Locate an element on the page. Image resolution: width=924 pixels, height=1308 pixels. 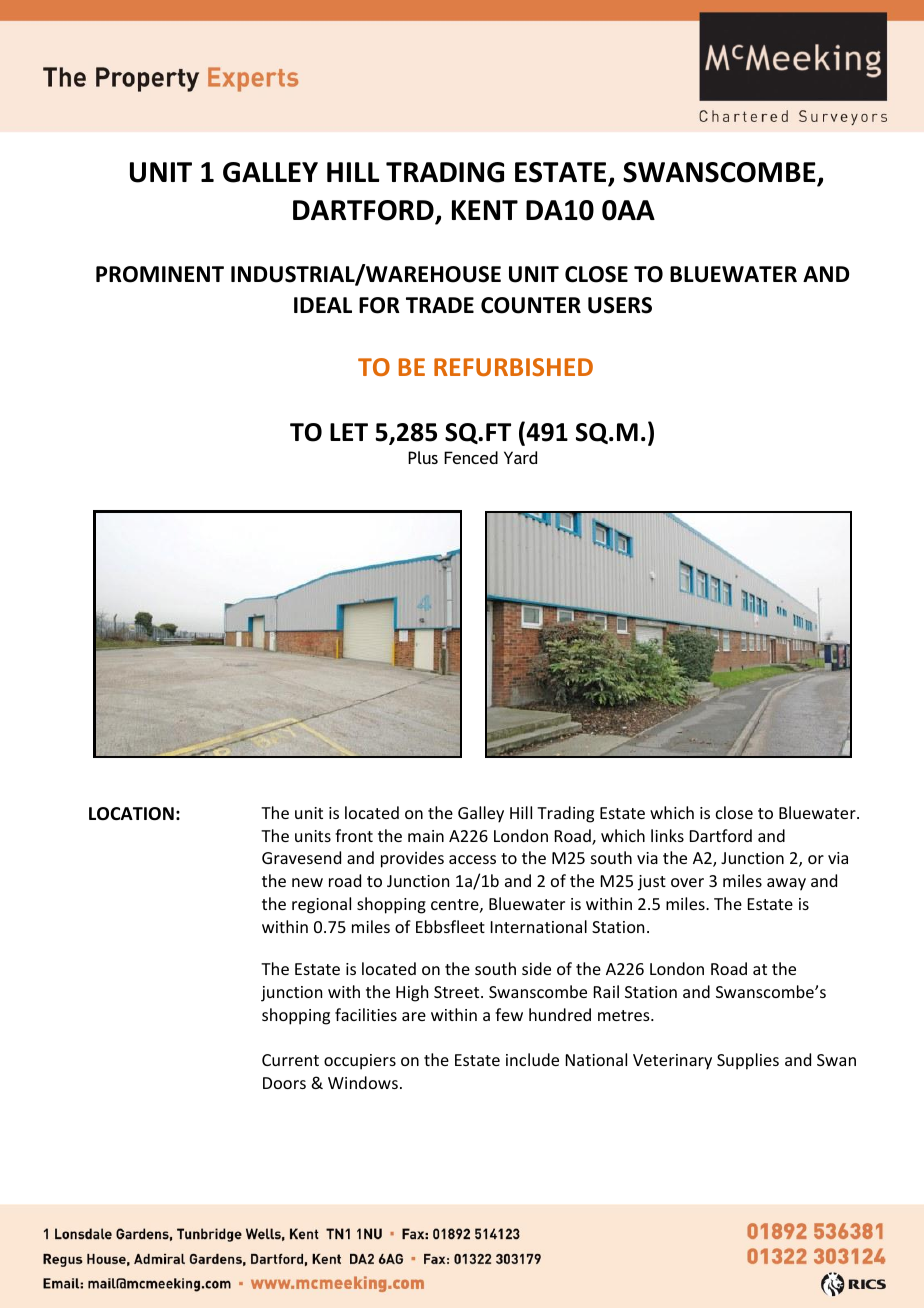
Veterinary is located at coordinates (672, 1062).
